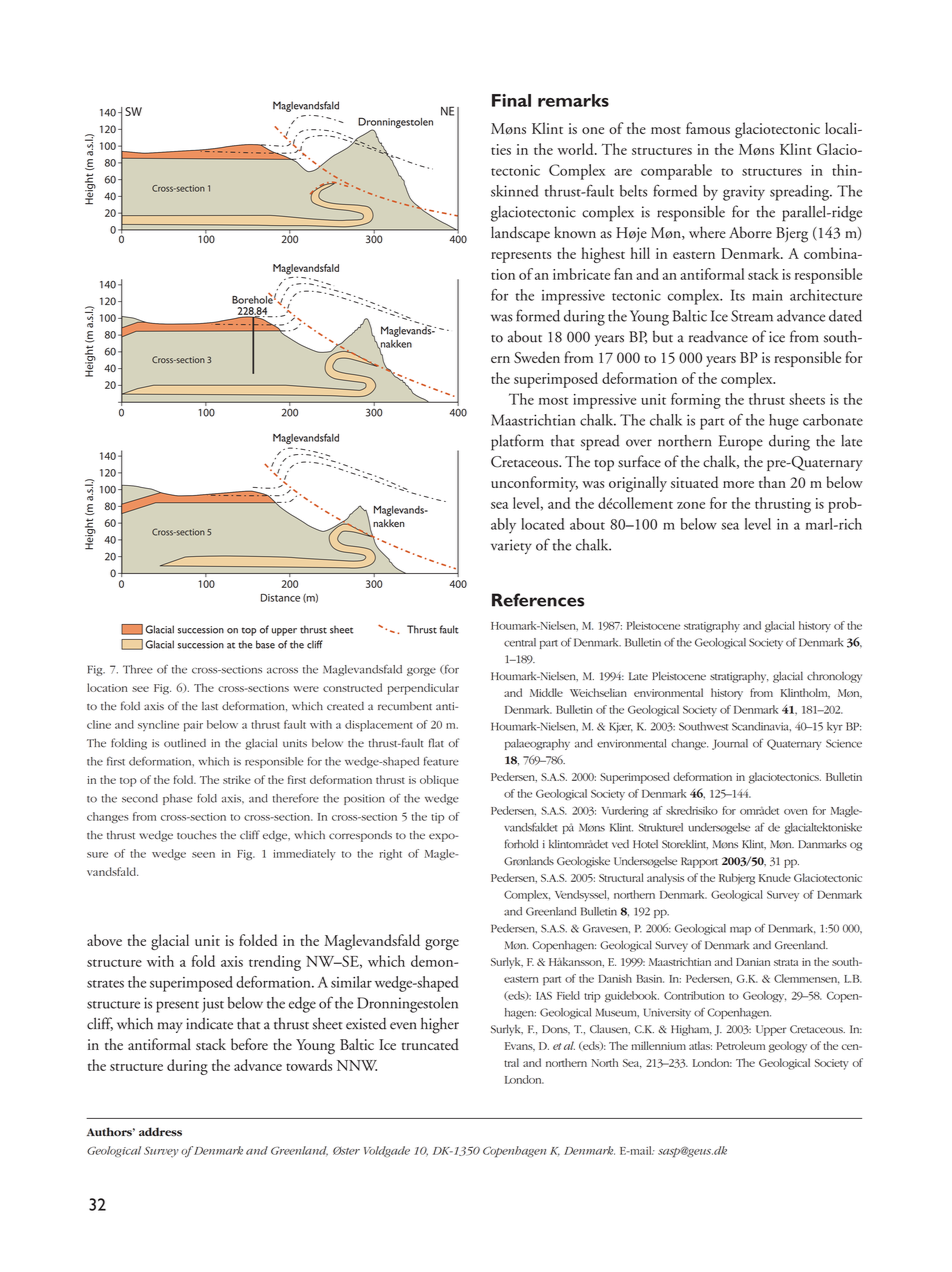 This screenshot has width=952, height=1272. What do you see at coordinates (203, 855) in the screenshot?
I see `seen` at bounding box center [203, 855].
